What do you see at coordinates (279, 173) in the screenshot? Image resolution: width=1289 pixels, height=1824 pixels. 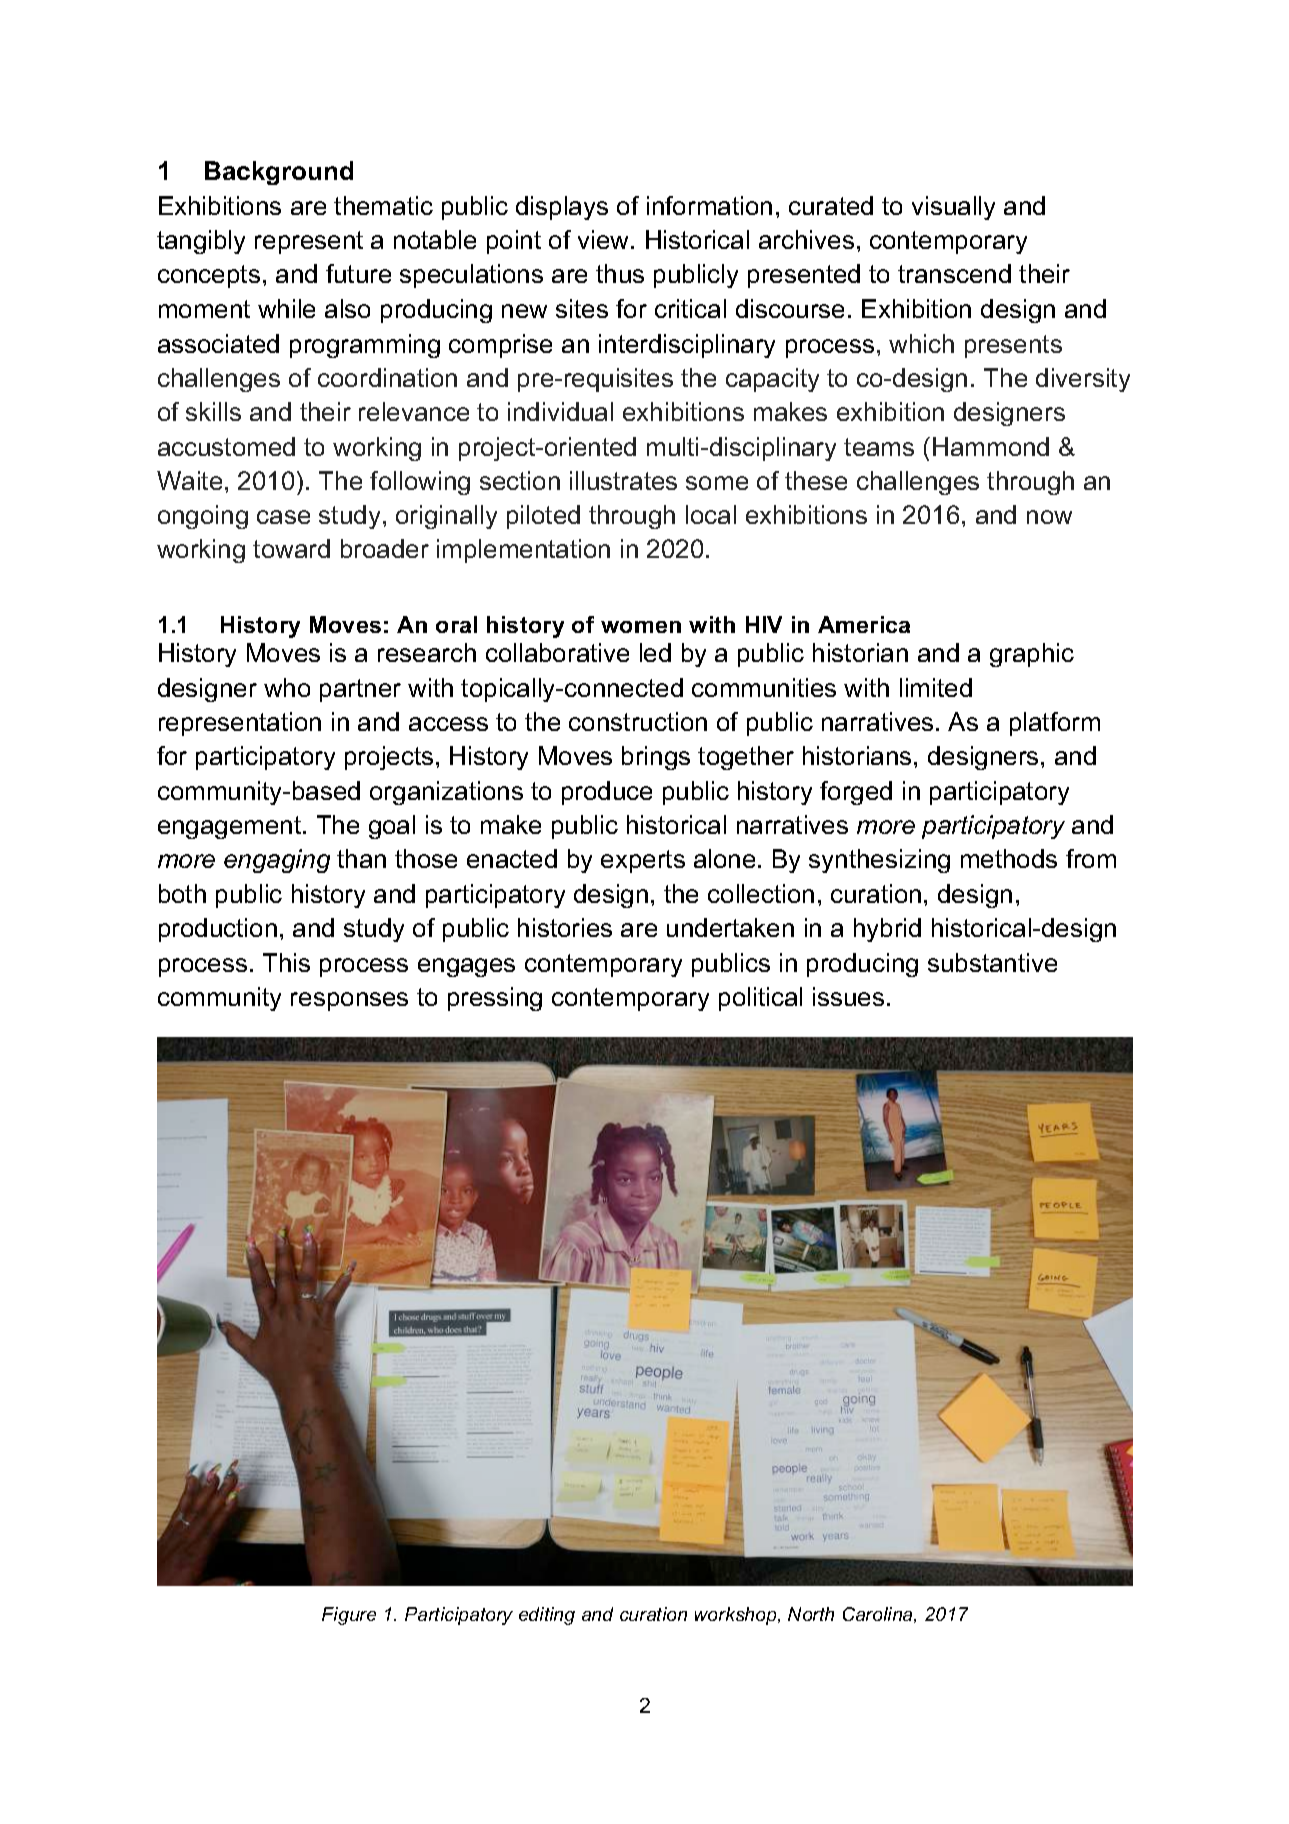 I see `Background` at bounding box center [279, 173].
